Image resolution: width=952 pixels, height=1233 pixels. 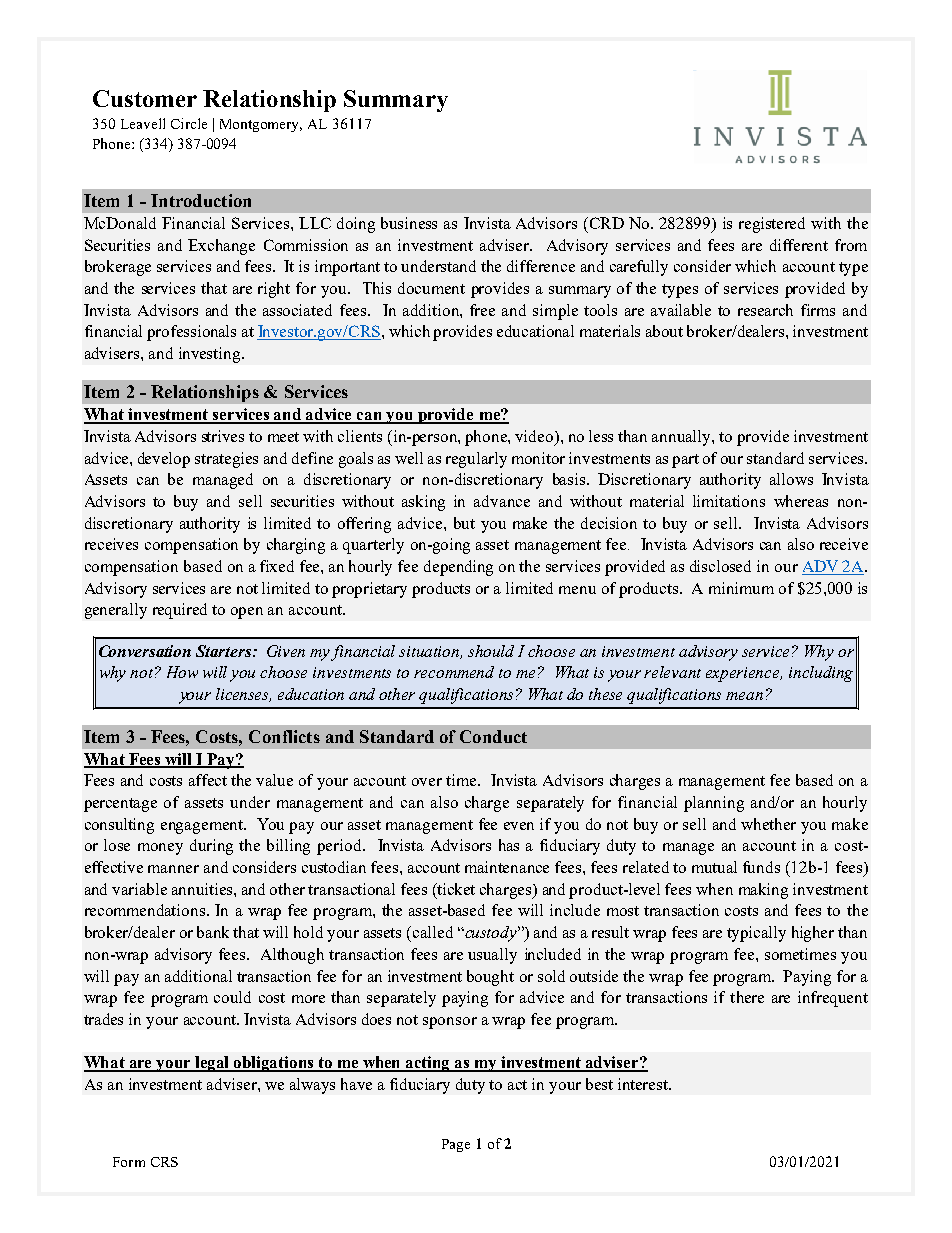 I want to click on making, so click(x=763, y=891).
